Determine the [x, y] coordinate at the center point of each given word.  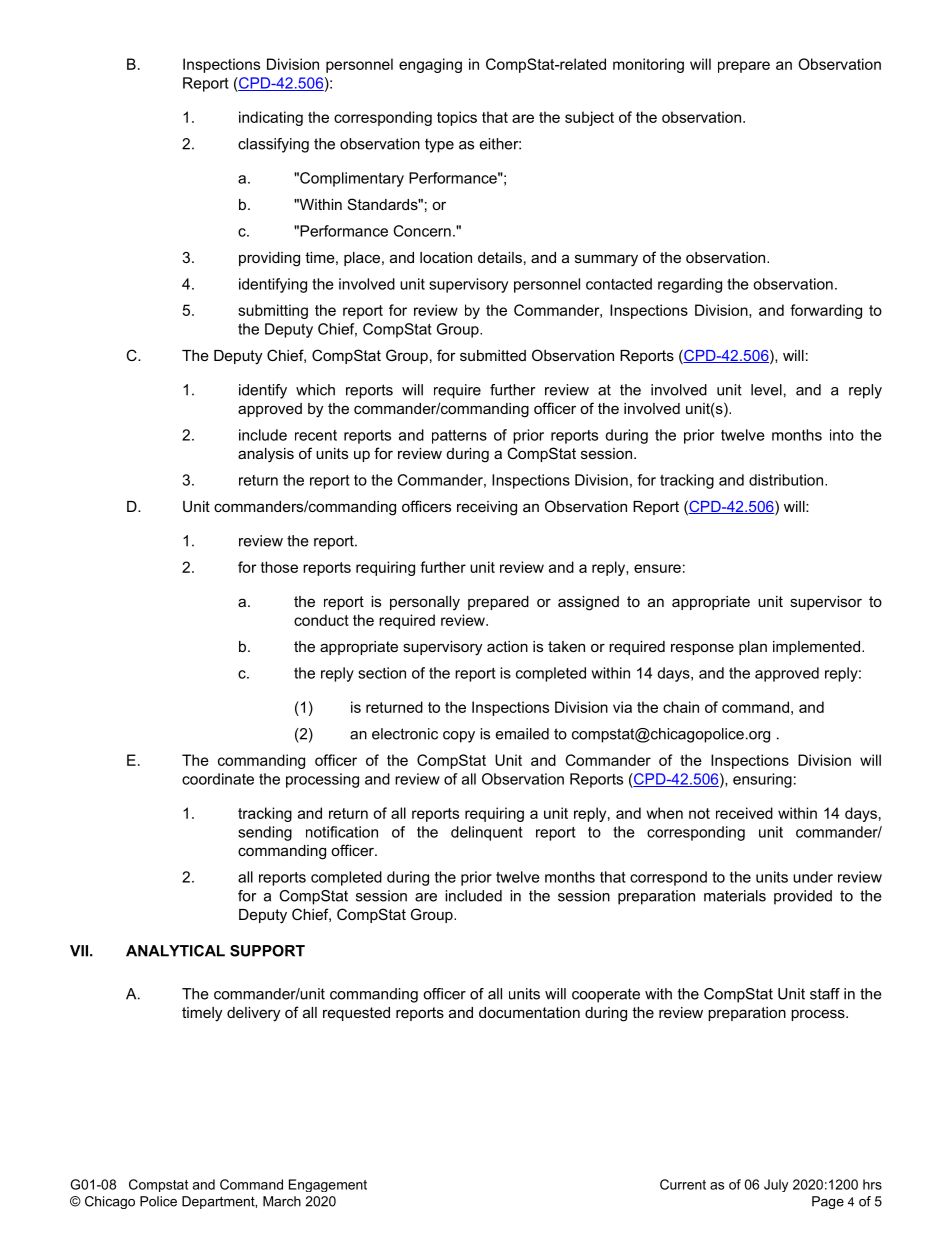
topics [457, 118]
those [279, 567]
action [507, 646]
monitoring [648, 65]
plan [753, 648]
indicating [271, 118]
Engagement [328, 1185]
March [282, 1201]
